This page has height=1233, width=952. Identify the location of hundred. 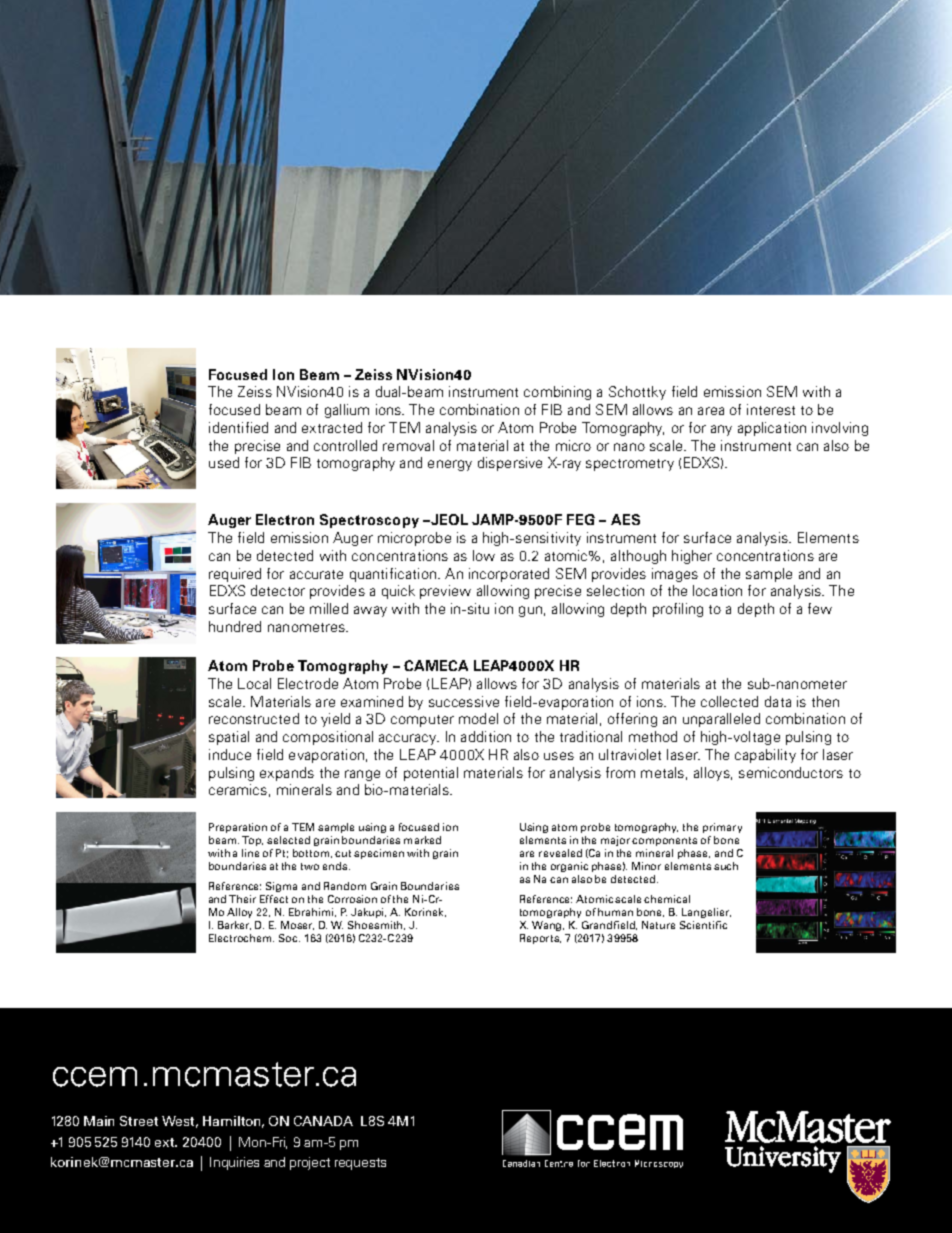
(235, 626).
